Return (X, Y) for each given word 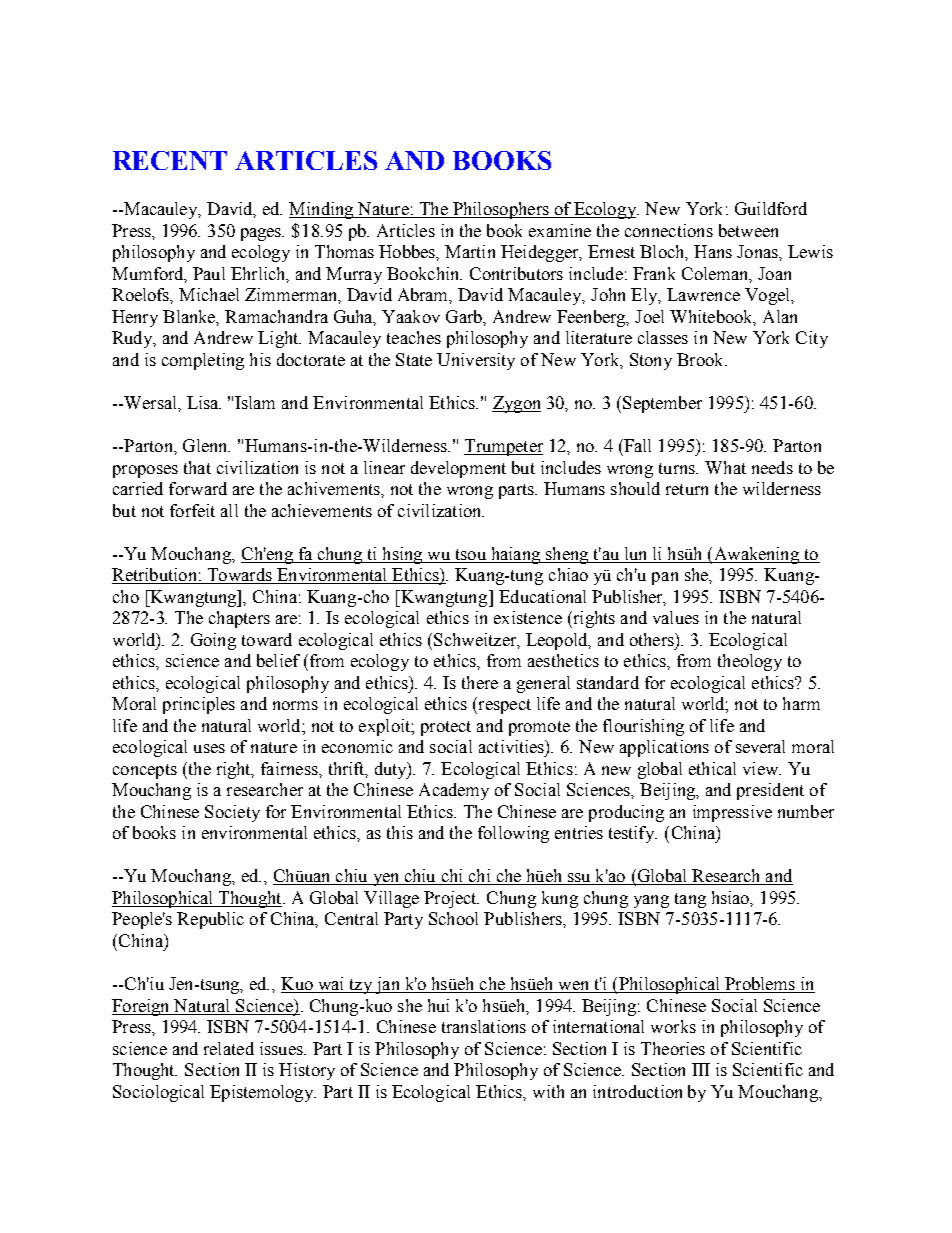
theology (750, 662)
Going (213, 641)
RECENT (170, 160)
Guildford (771, 208)
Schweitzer (476, 640)
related (229, 1048)
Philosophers (500, 210)
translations (484, 1026)
